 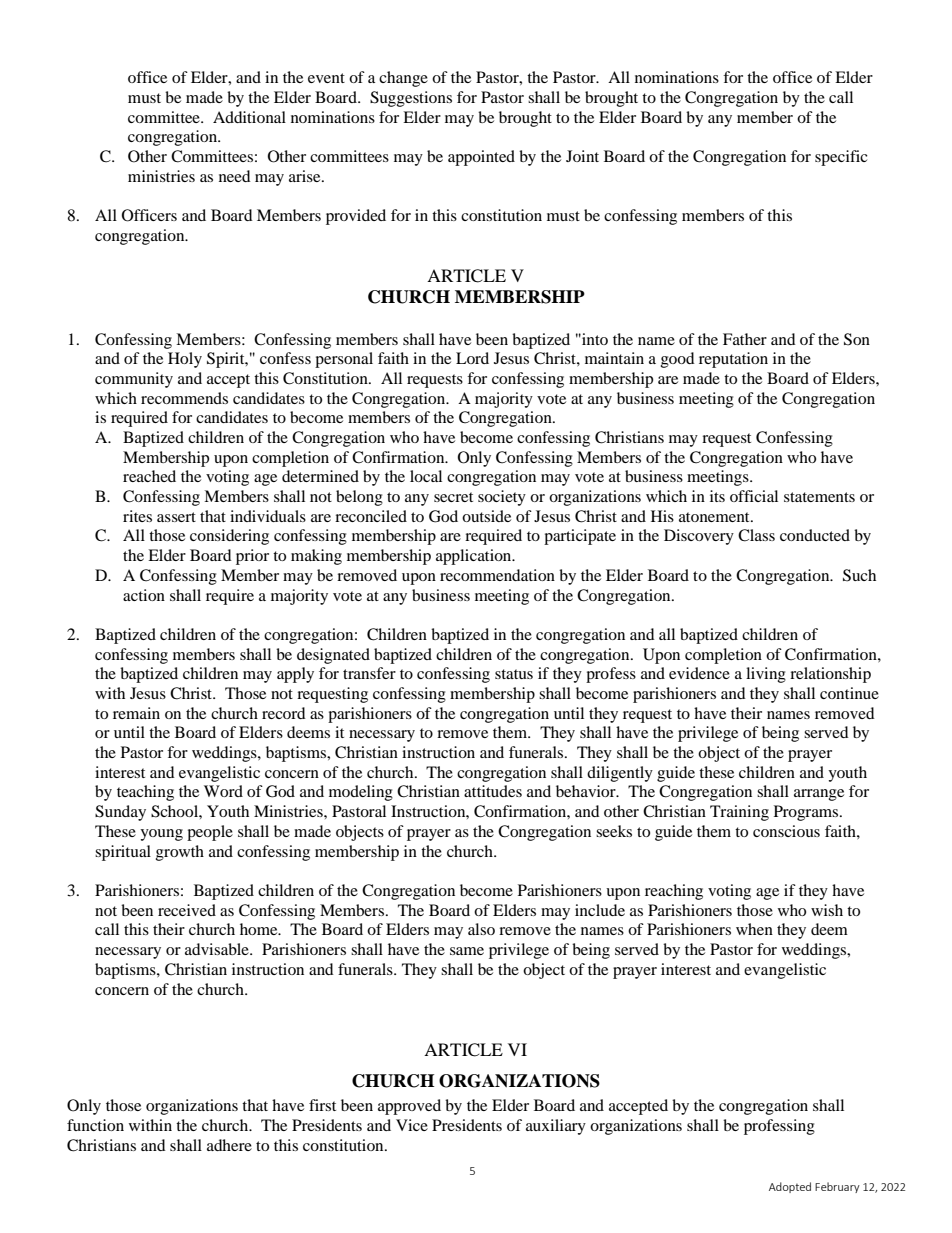 What do you see at coordinates (412, 1125) in the screenshot?
I see `Vice` at bounding box center [412, 1125].
